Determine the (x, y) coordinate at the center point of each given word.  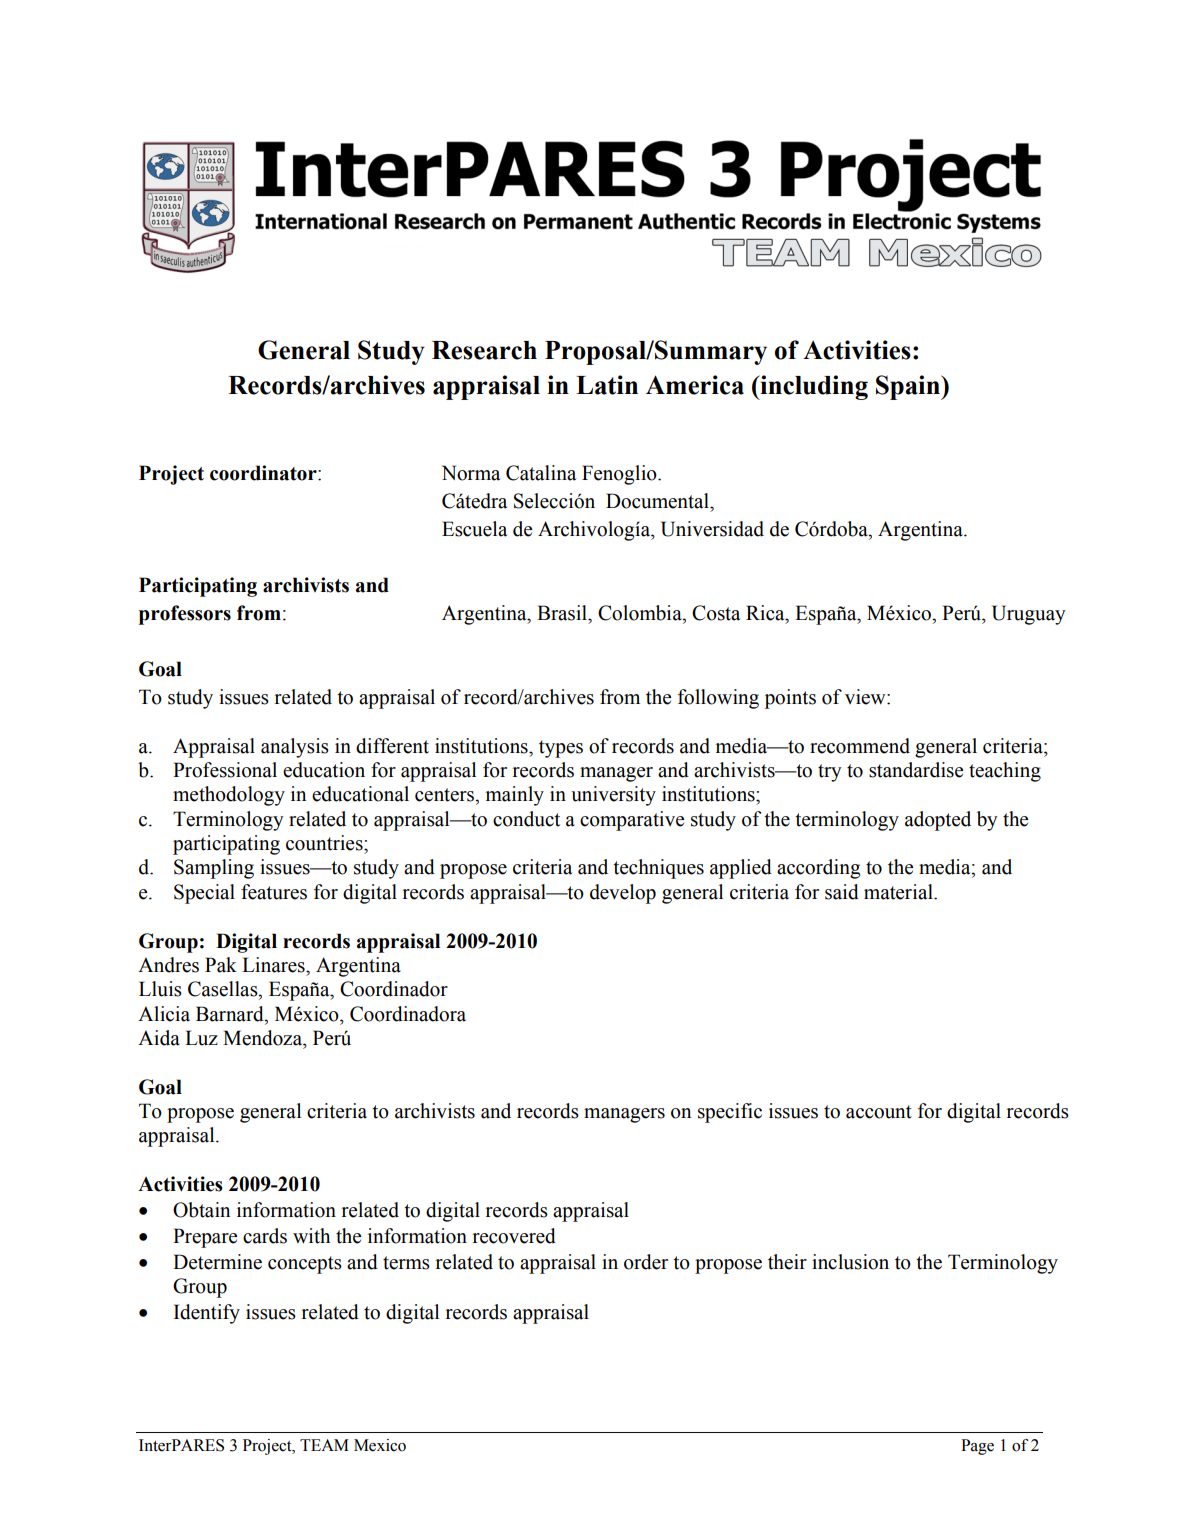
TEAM (324, 1445)
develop (623, 894)
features (274, 892)
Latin (607, 385)
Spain (909, 387)
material (899, 892)
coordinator (264, 473)
